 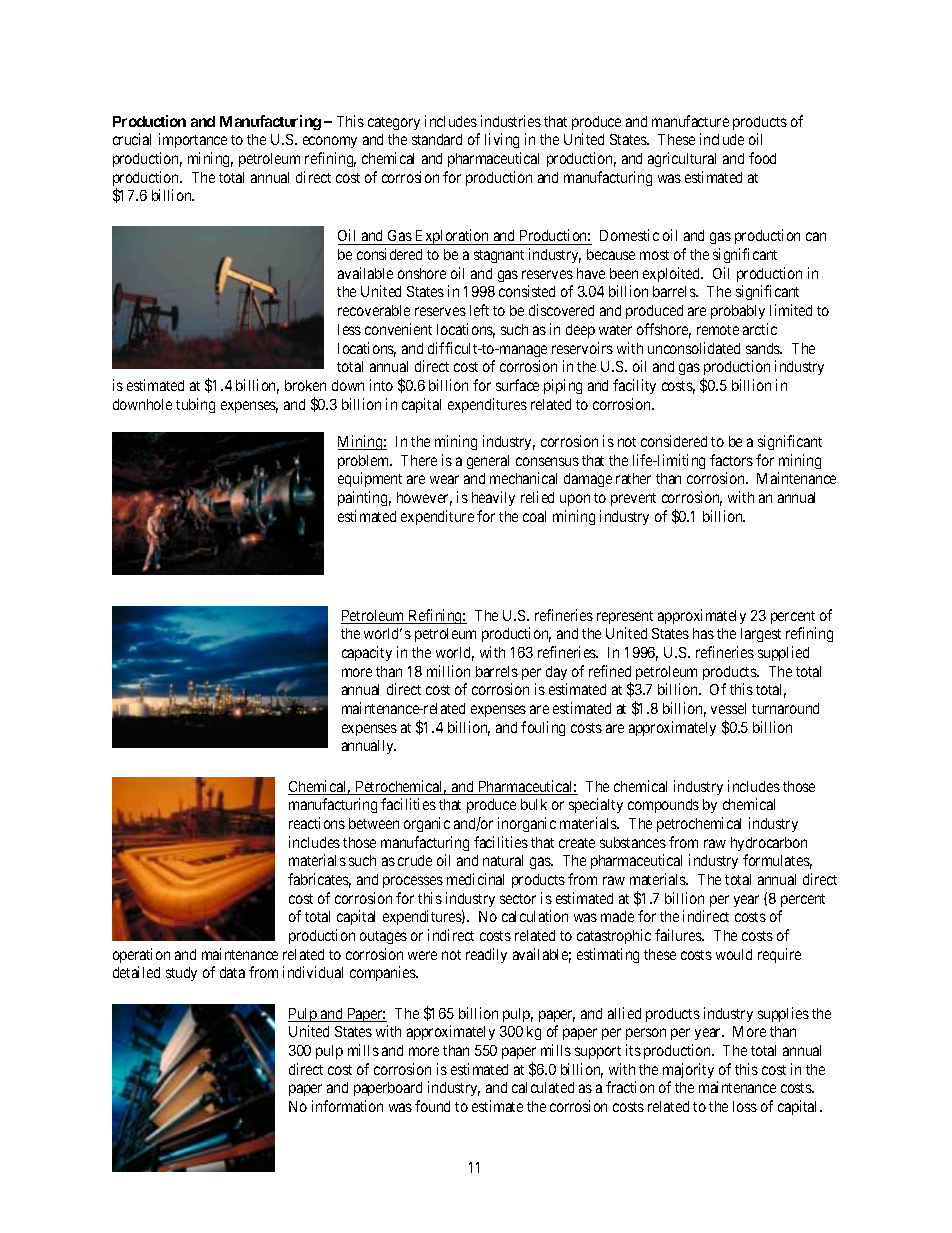 I want to click on million, so click(x=448, y=671).
